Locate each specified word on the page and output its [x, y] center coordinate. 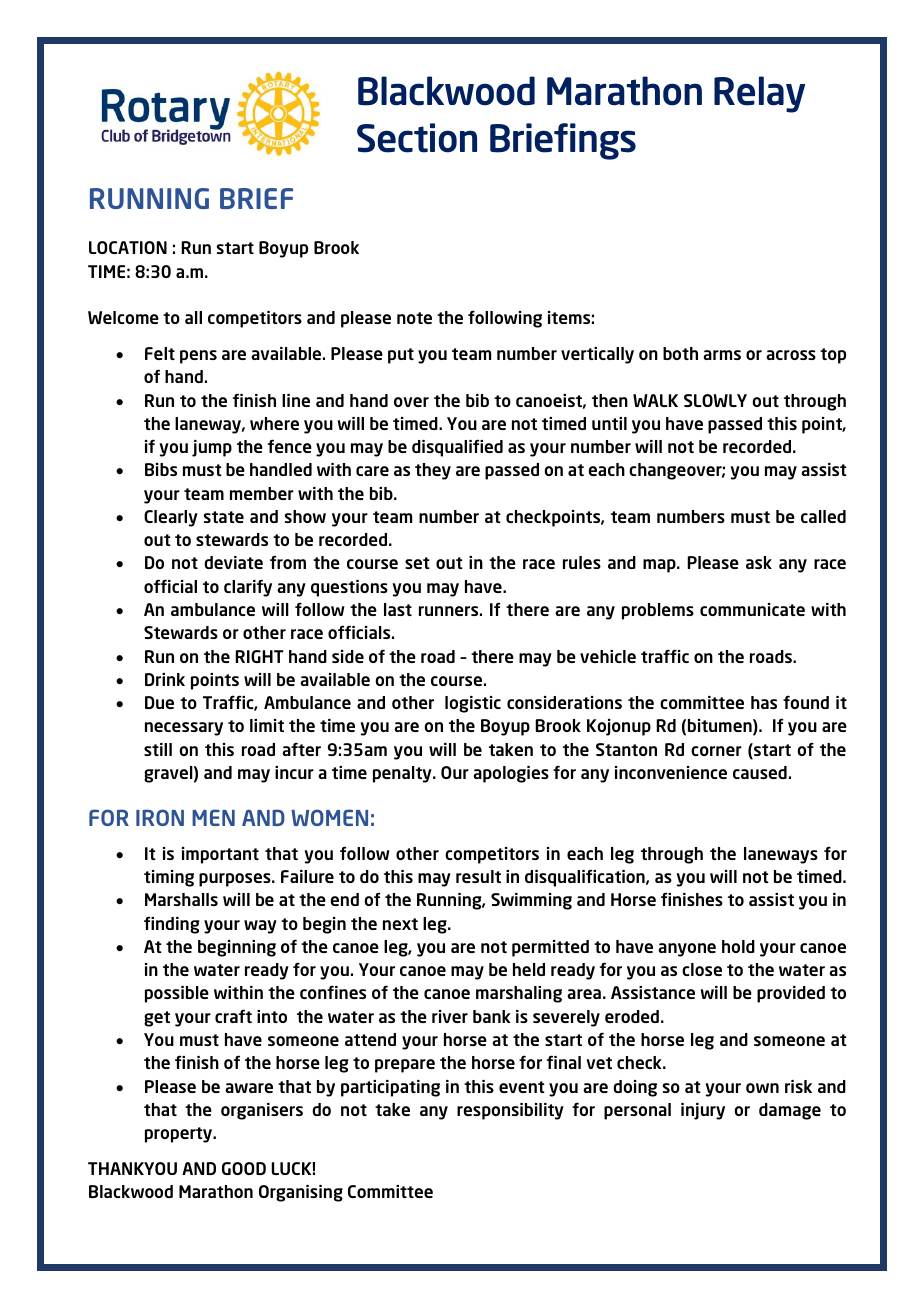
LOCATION [128, 247]
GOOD [244, 1168]
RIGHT [259, 656]
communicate [752, 609]
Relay [759, 94]
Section [417, 138]
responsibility [510, 1111]
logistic [473, 704]
